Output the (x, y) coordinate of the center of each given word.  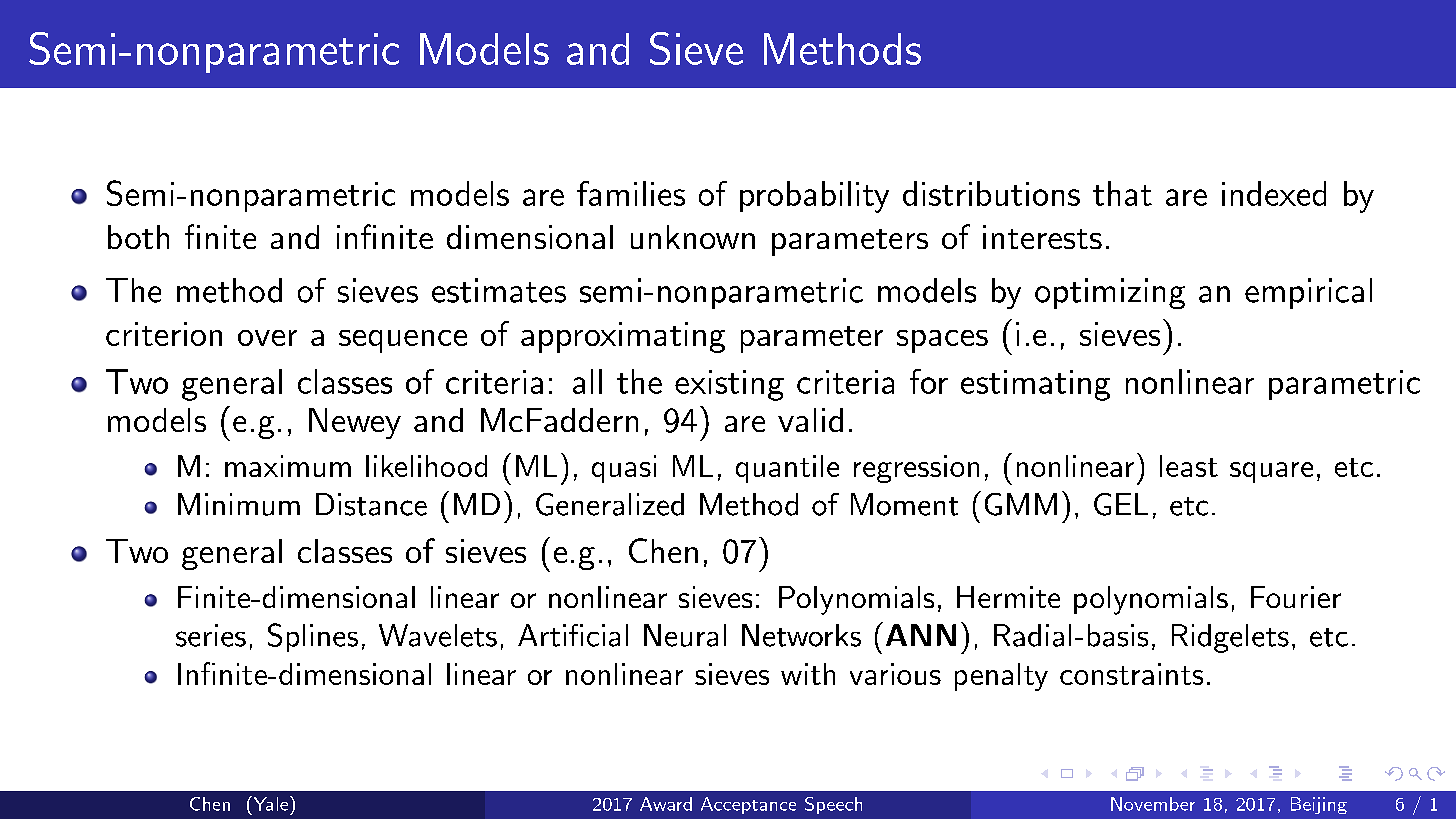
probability (814, 197)
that (1122, 193)
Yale (271, 803)
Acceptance (748, 805)
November (1153, 804)
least (1189, 466)
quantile (787, 469)
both (138, 237)
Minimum (239, 504)
